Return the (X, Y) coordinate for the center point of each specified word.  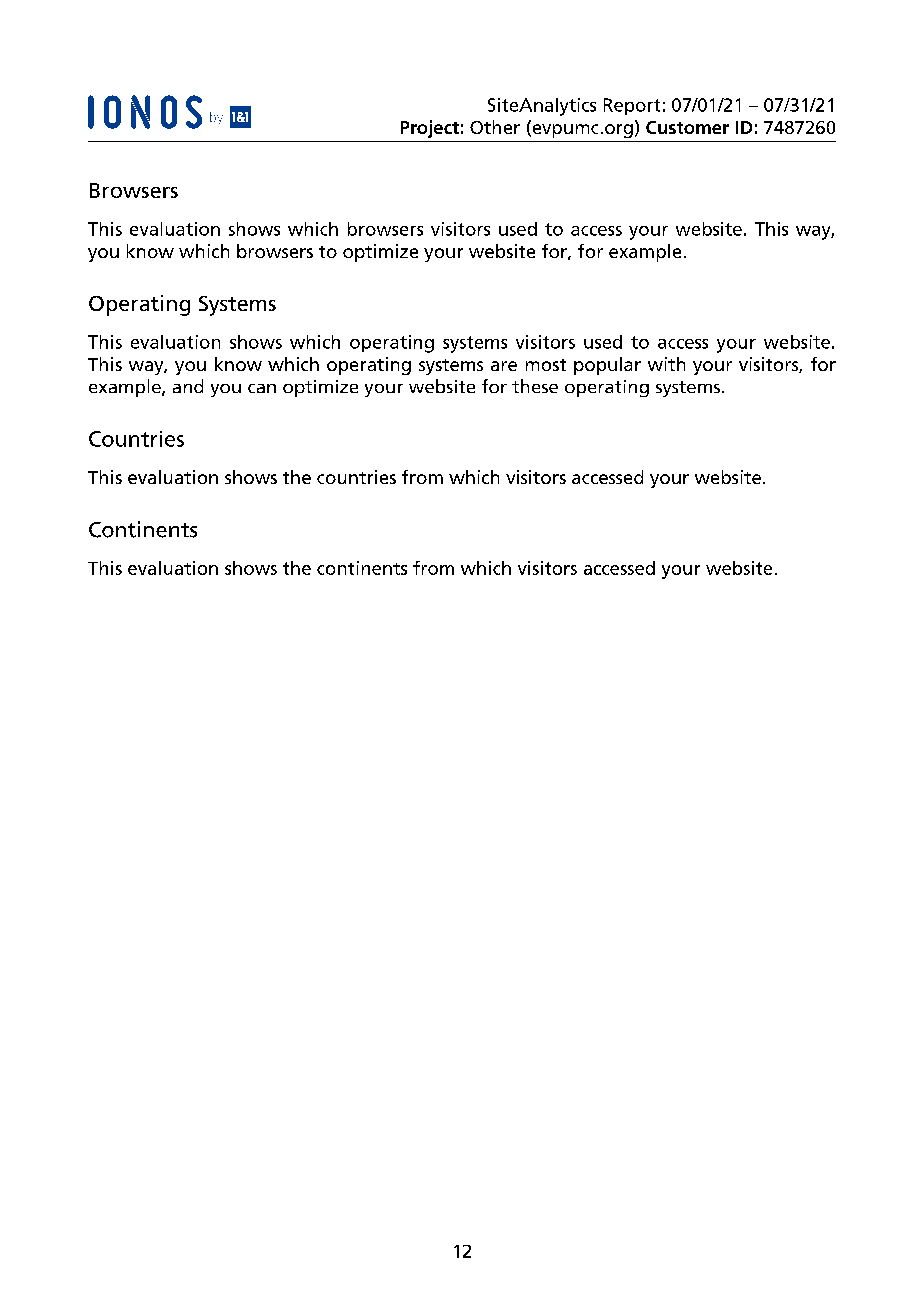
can (262, 388)
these (535, 386)
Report (632, 106)
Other (495, 127)
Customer (687, 127)
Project (430, 129)
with (666, 364)
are (504, 366)
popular (607, 366)
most (546, 365)
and (188, 386)
